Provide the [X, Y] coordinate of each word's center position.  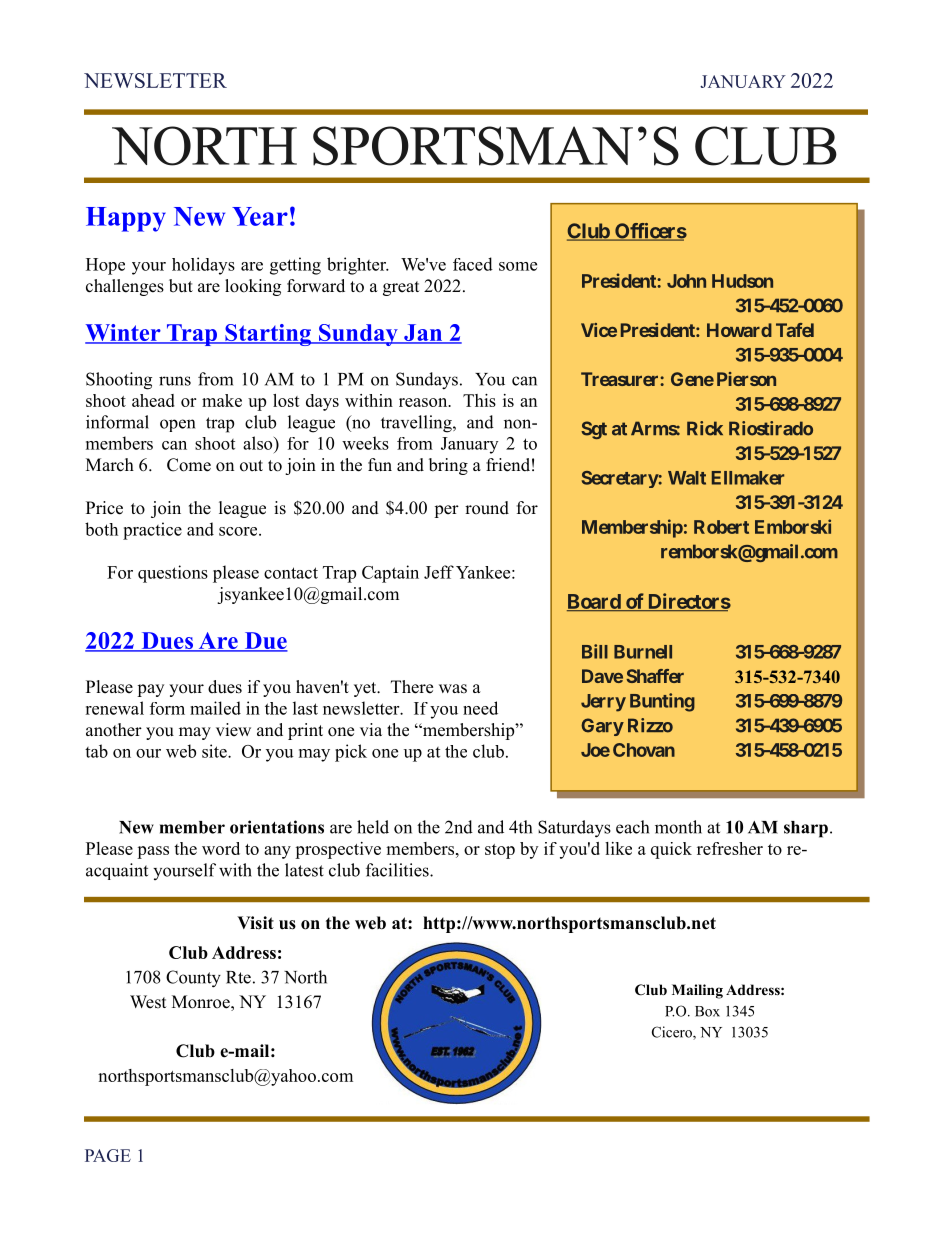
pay [150, 690]
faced [473, 264]
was [453, 689]
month [678, 827]
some [518, 266]
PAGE [108, 1155]
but [181, 286]
